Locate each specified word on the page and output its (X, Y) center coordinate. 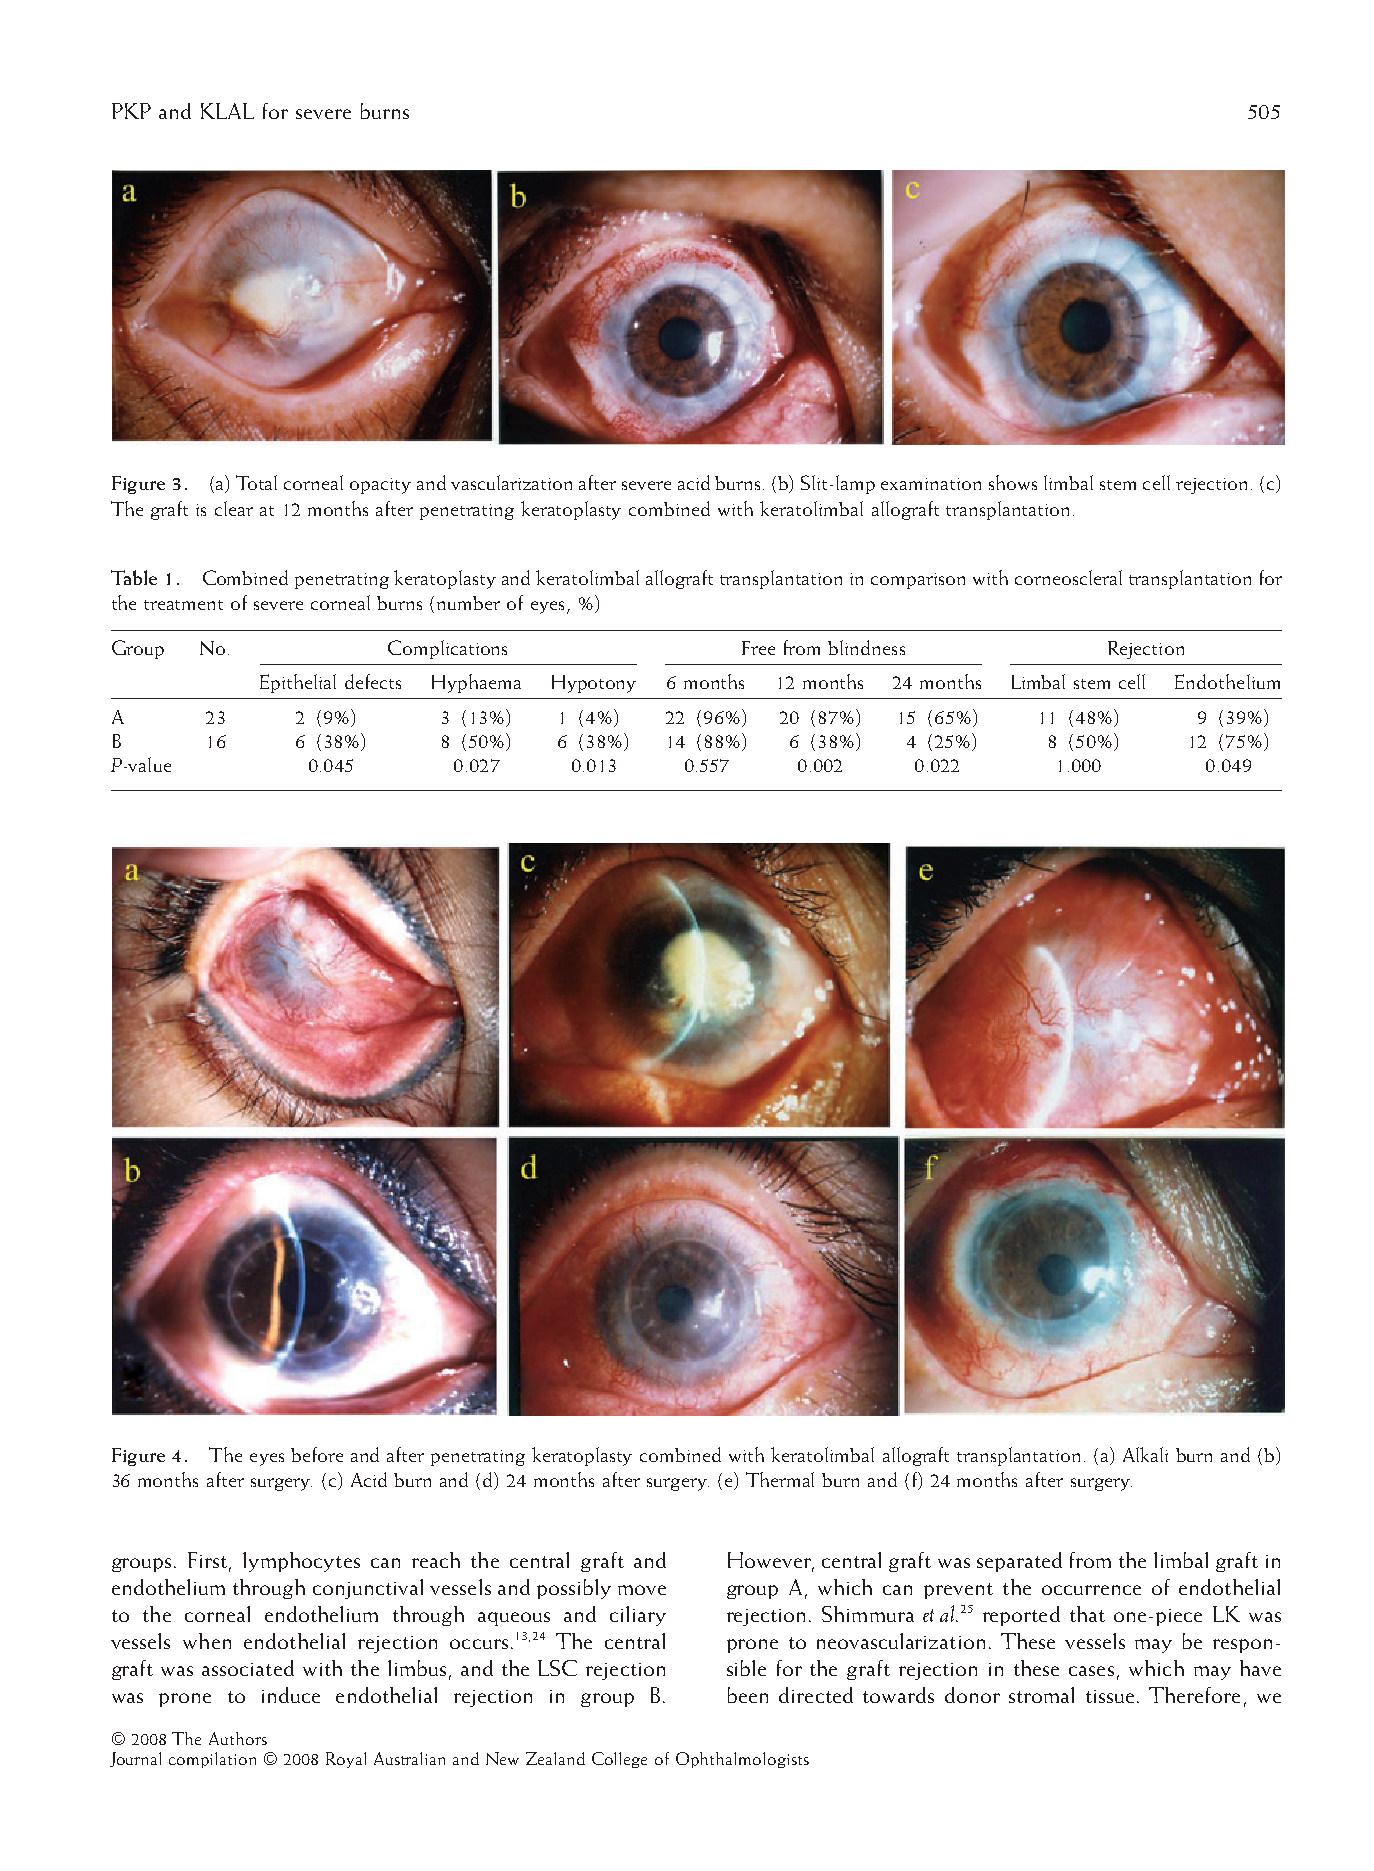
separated (1019, 1562)
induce (291, 1695)
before (317, 1454)
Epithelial (298, 683)
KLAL (227, 111)
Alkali (1145, 1454)
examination (931, 484)
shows (1013, 482)
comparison (918, 581)
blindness (866, 647)
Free (758, 648)
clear (234, 508)
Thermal (780, 1479)
